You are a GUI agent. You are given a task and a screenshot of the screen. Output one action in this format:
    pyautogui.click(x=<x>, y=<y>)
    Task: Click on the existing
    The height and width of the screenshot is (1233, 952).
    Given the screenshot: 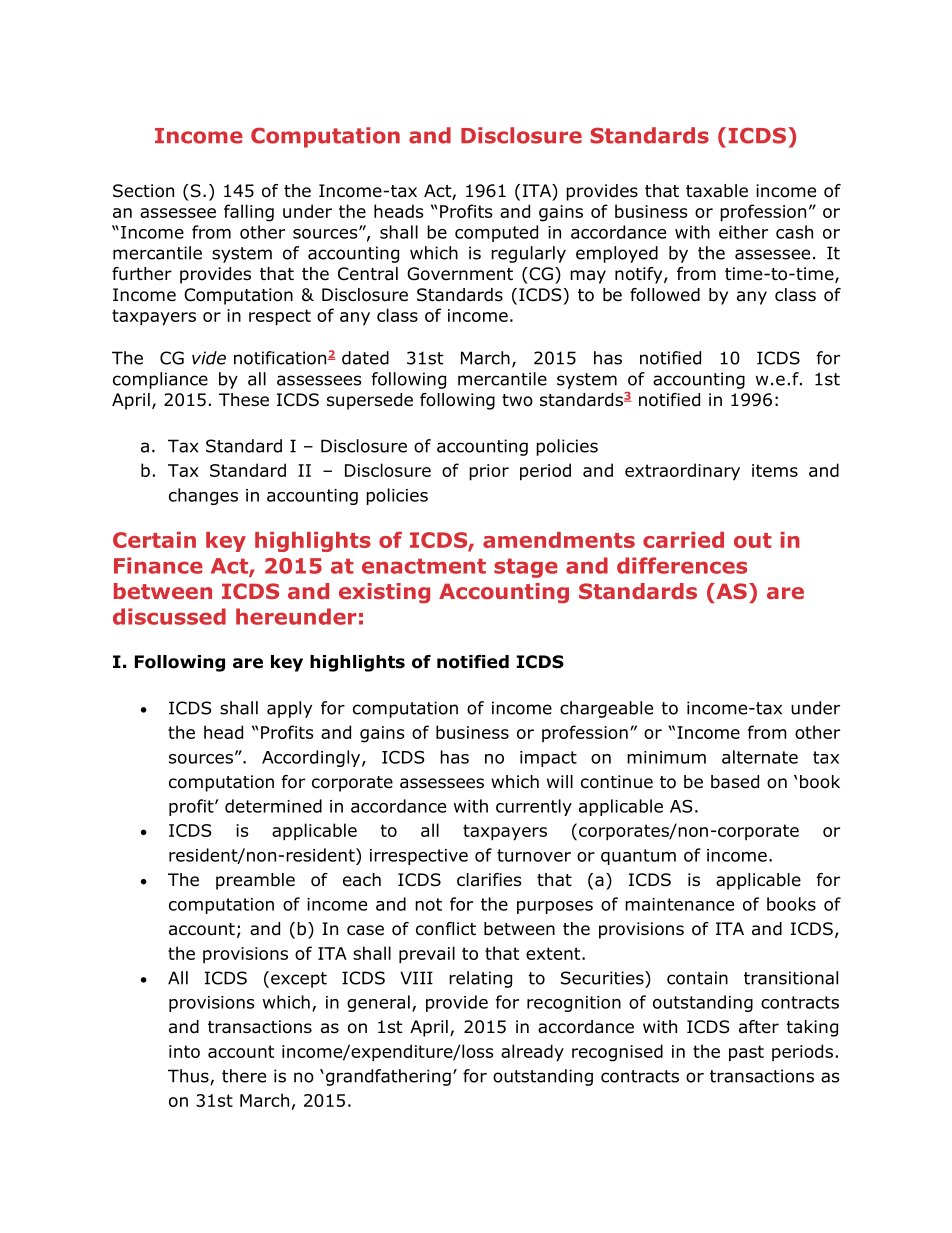 What is the action you would take?
    pyautogui.click(x=384, y=593)
